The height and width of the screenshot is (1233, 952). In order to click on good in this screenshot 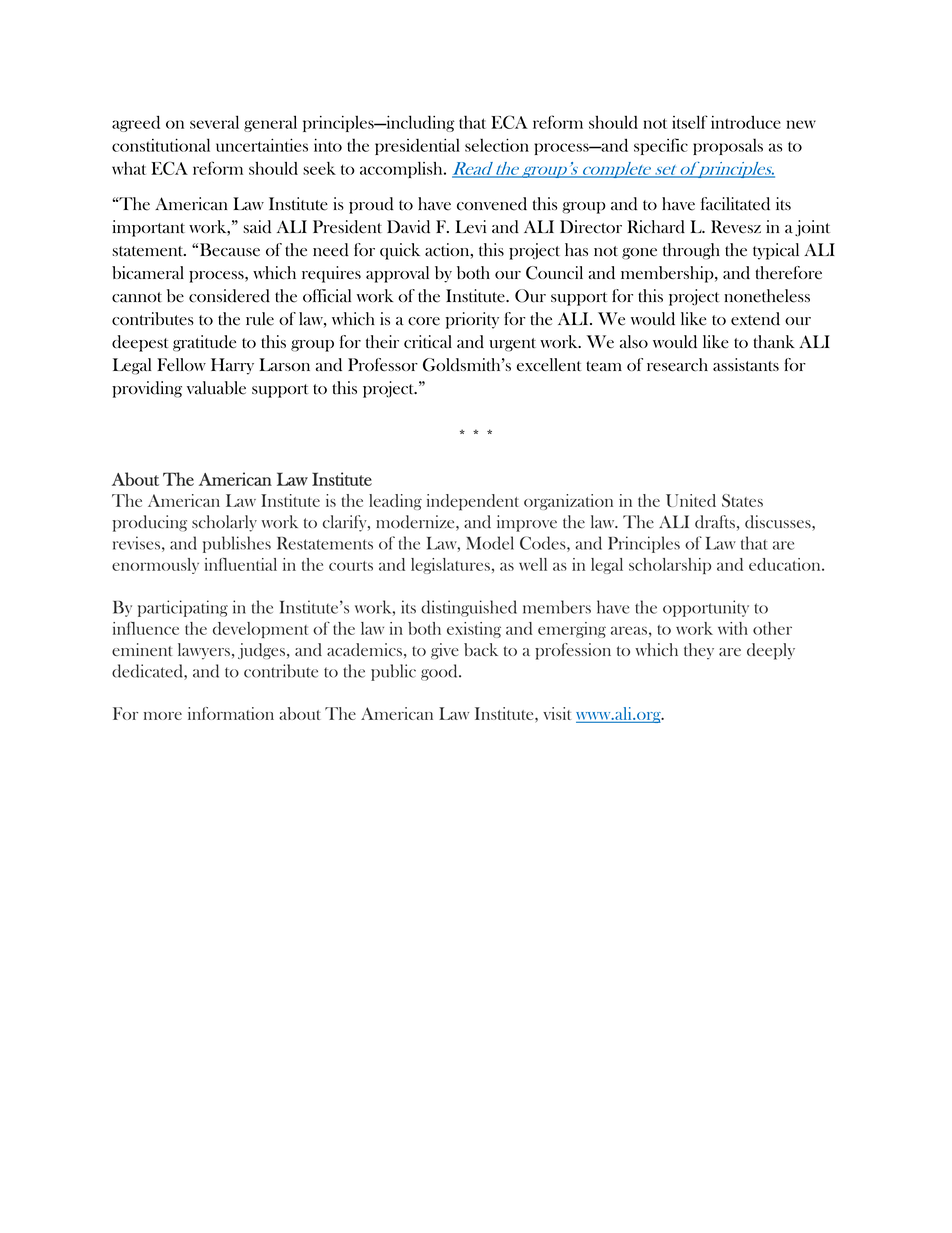, I will do `click(440, 672)`.
